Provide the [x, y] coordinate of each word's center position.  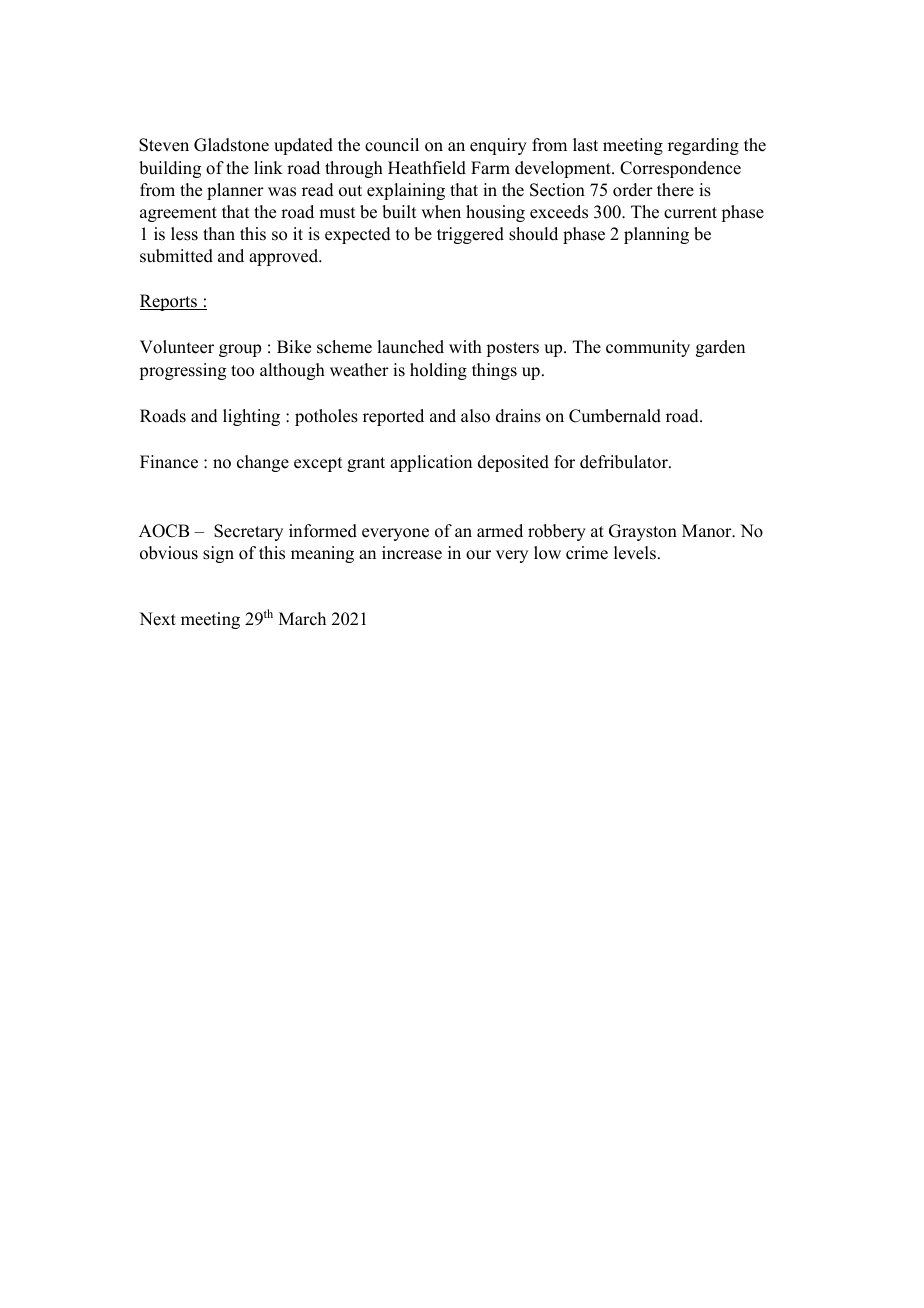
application [431, 463]
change [263, 463]
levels [635, 553]
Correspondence [680, 169]
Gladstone [231, 145]
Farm [490, 167]
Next [157, 619]
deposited [513, 463]
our [478, 555]
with [465, 346]
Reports [169, 302]
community [648, 348]
